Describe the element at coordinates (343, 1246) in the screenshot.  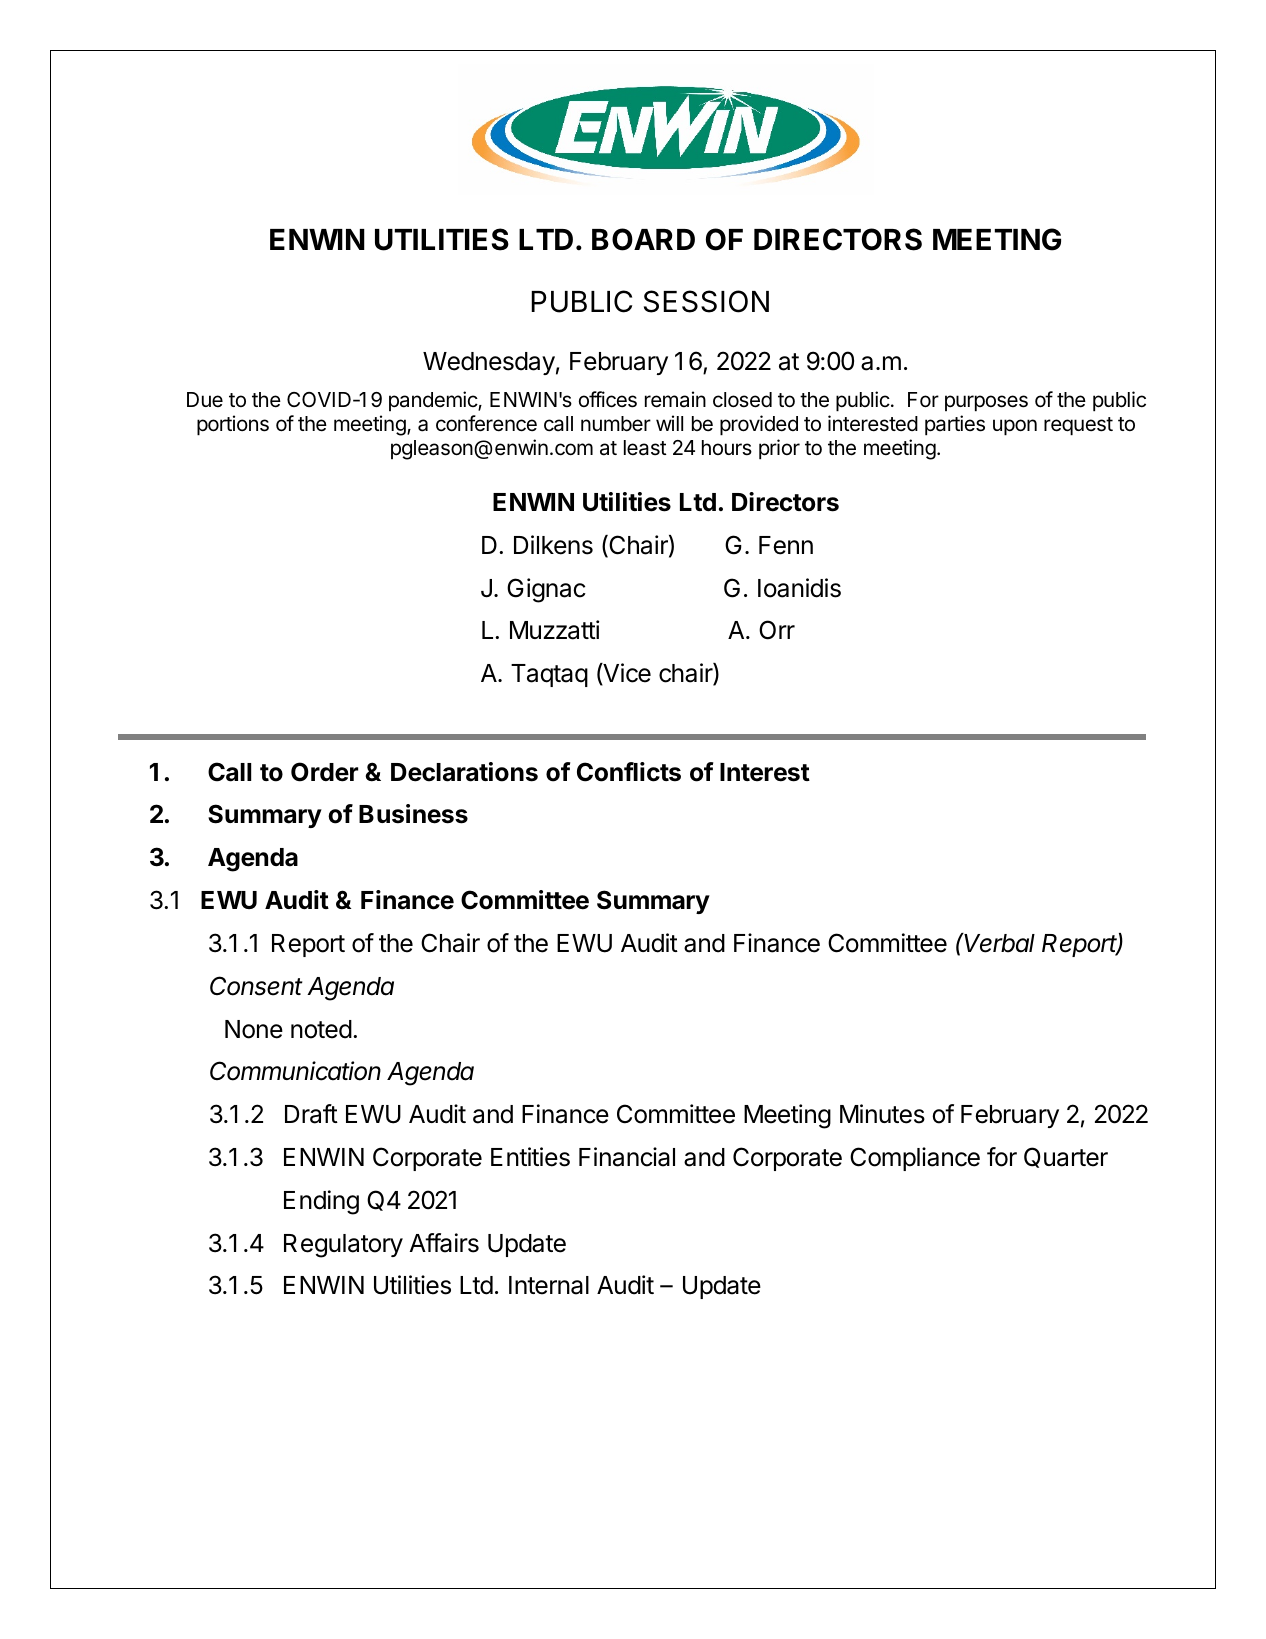
I see `Regulatory` at that location.
